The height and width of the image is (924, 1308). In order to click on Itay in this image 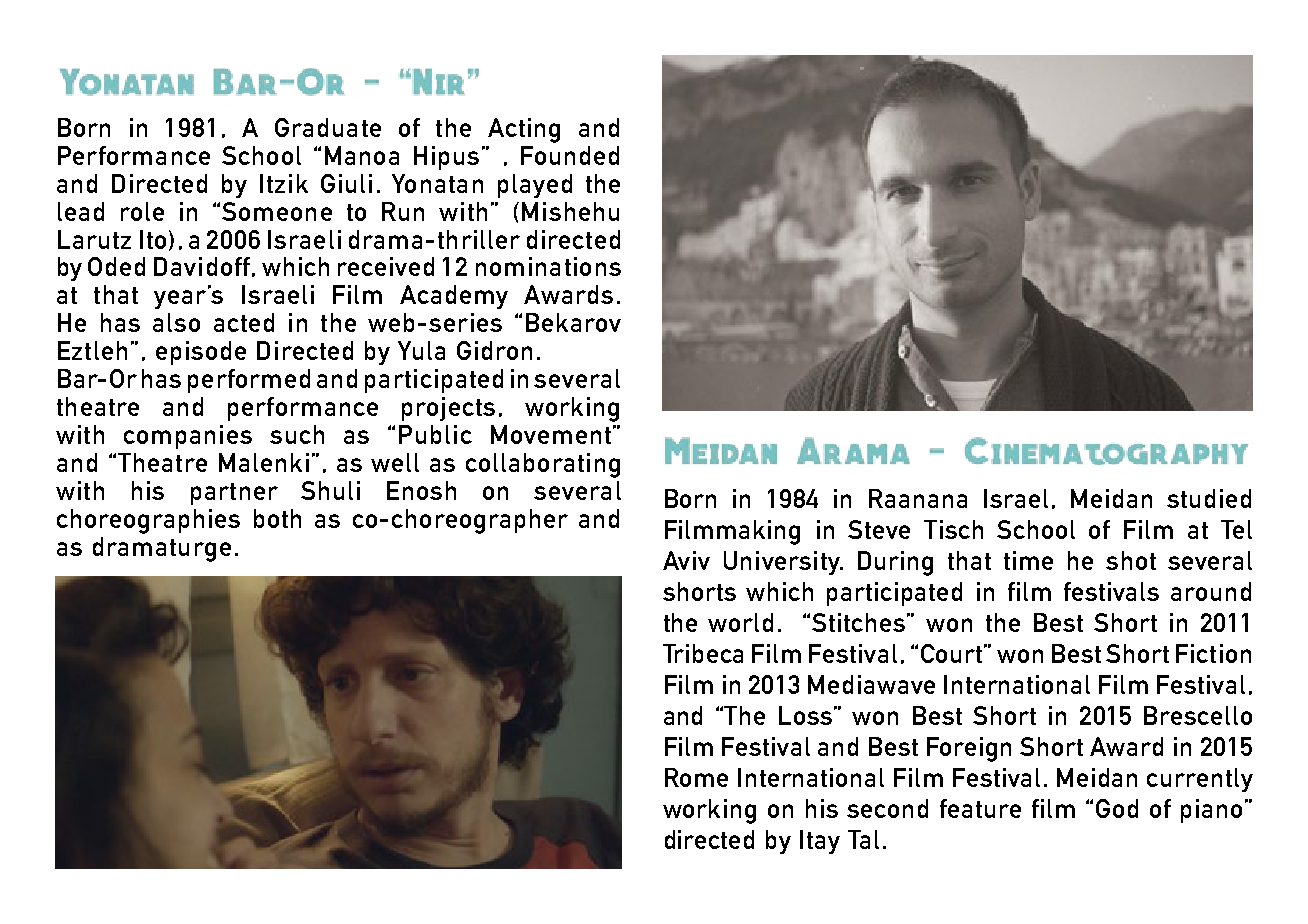, I will do `click(820, 842)`.
